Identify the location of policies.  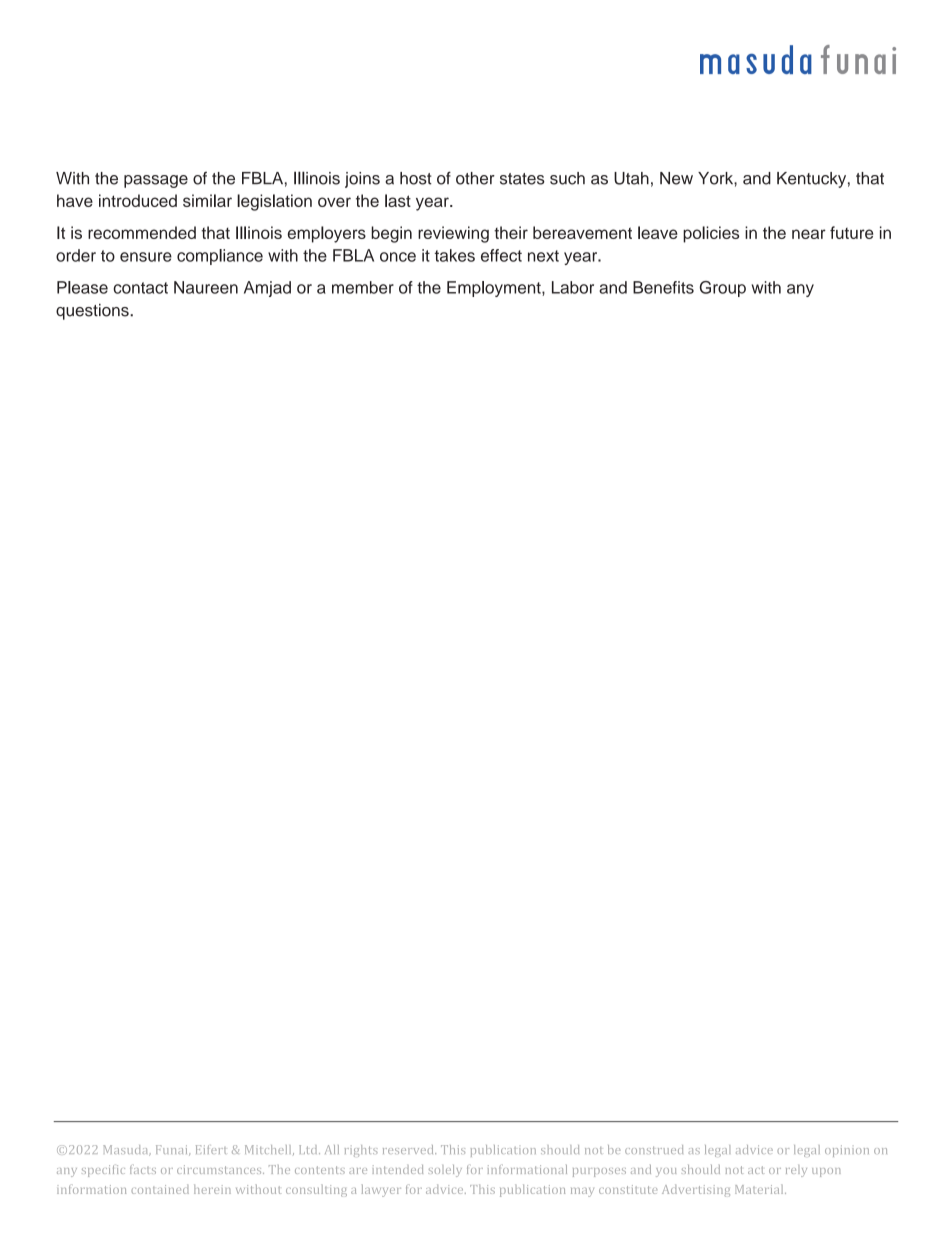
(711, 234).
